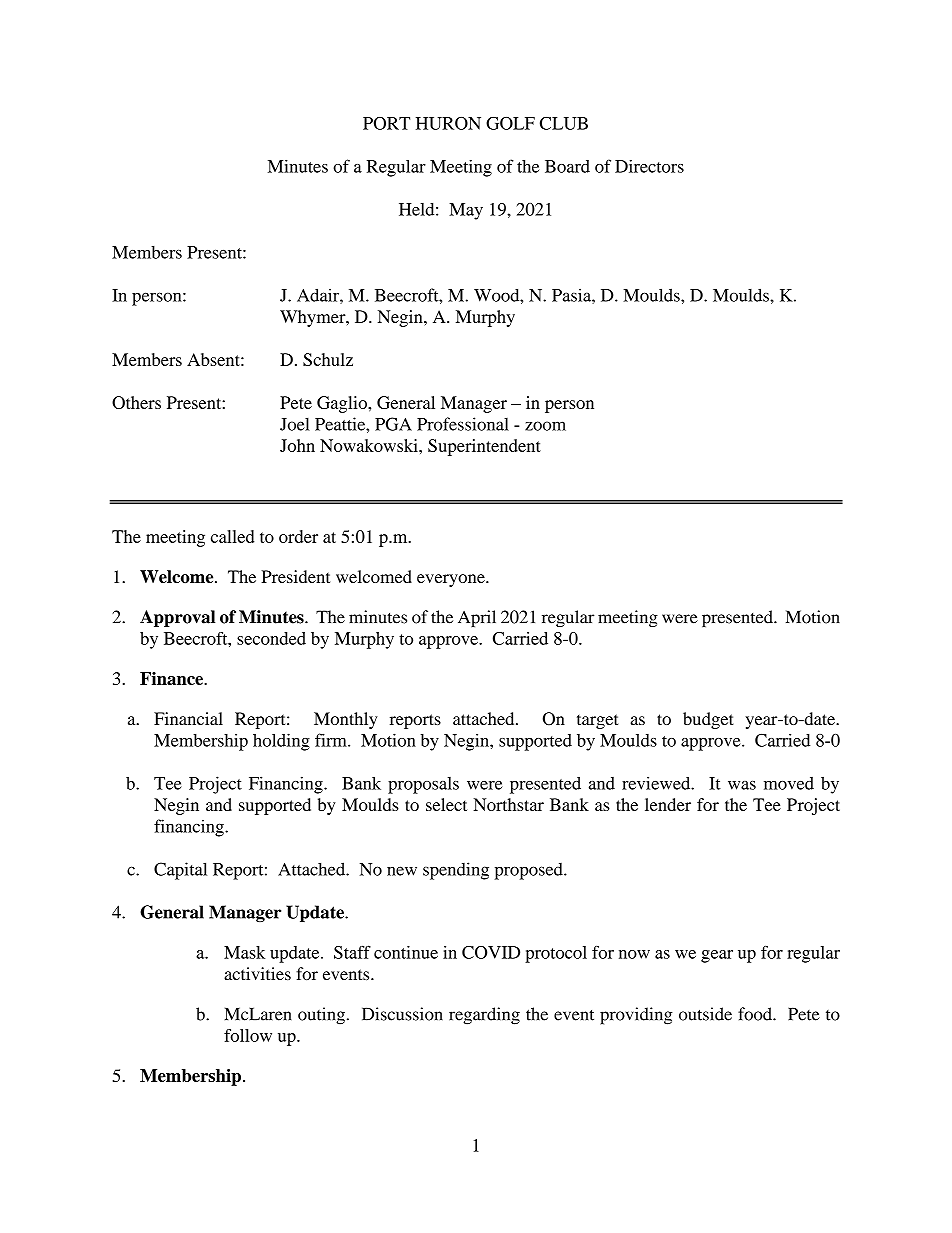  What do you see at coordinates (545, 426) in the document?
I see `zoom` at bounding box center [545, 426].
